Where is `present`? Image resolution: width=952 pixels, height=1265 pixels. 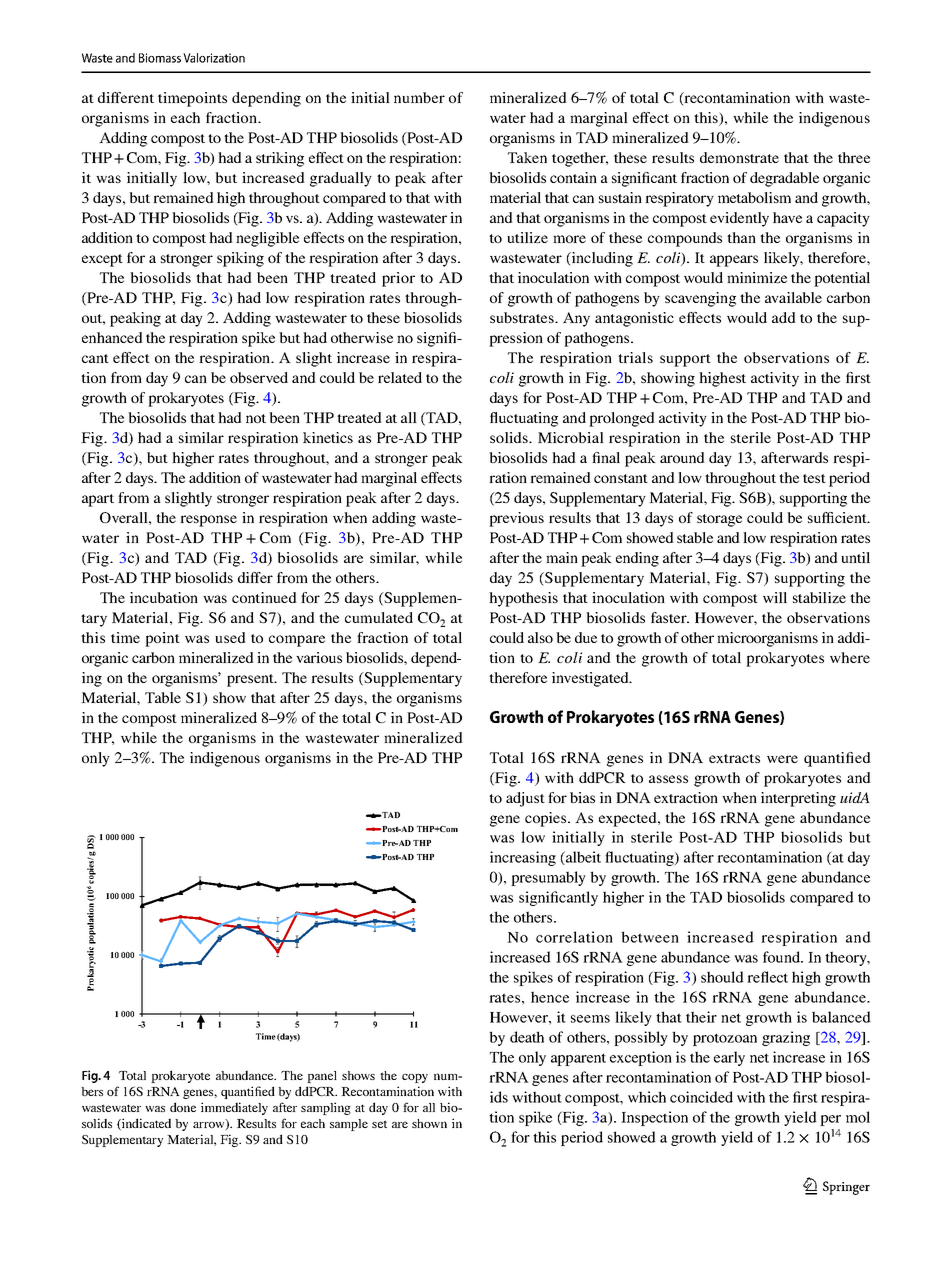 present is located at coordinates (251, 680).
